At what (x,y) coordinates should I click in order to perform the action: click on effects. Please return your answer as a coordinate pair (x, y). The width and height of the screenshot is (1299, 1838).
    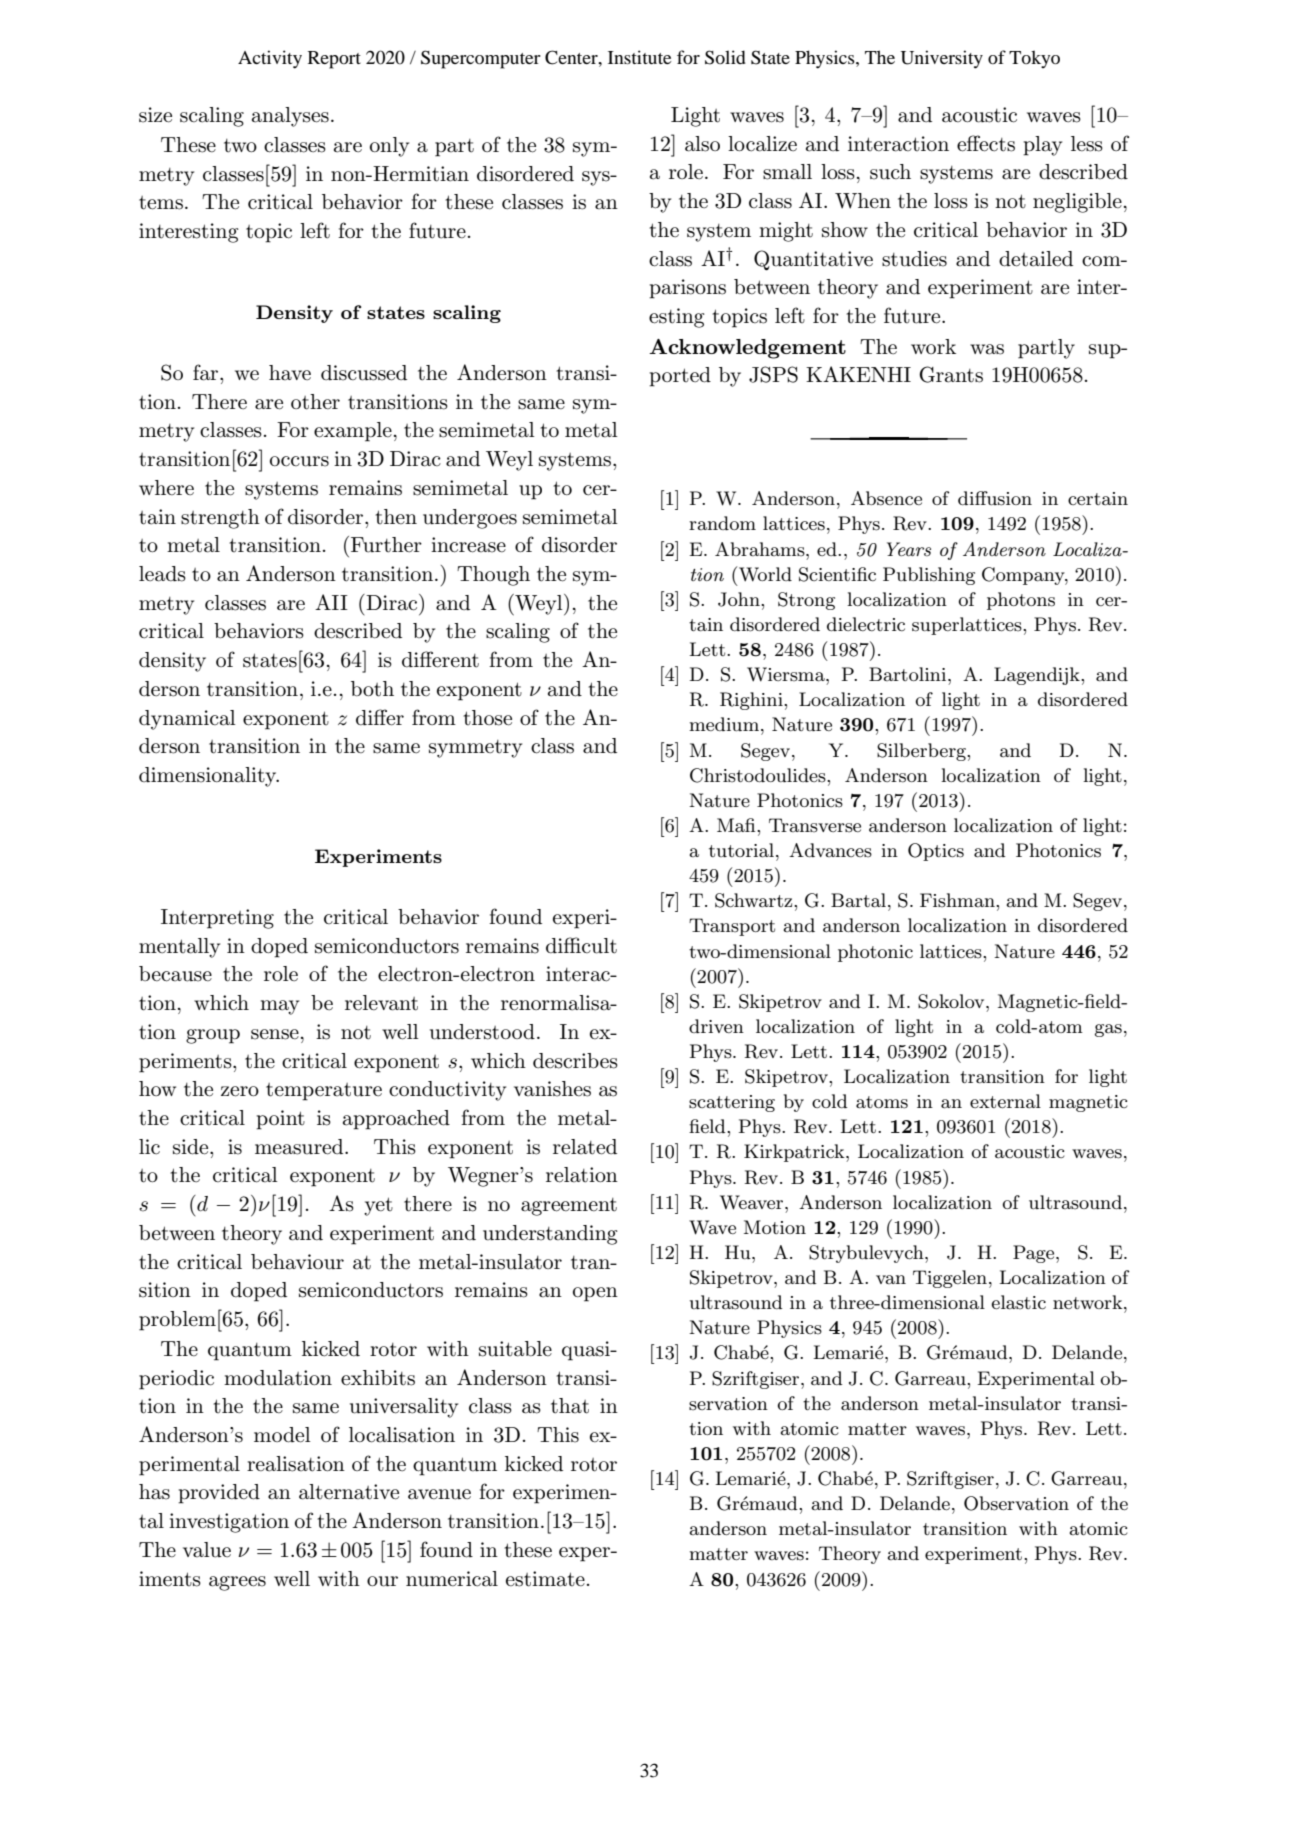
    Looking at the image, I should click on (986, 143).
